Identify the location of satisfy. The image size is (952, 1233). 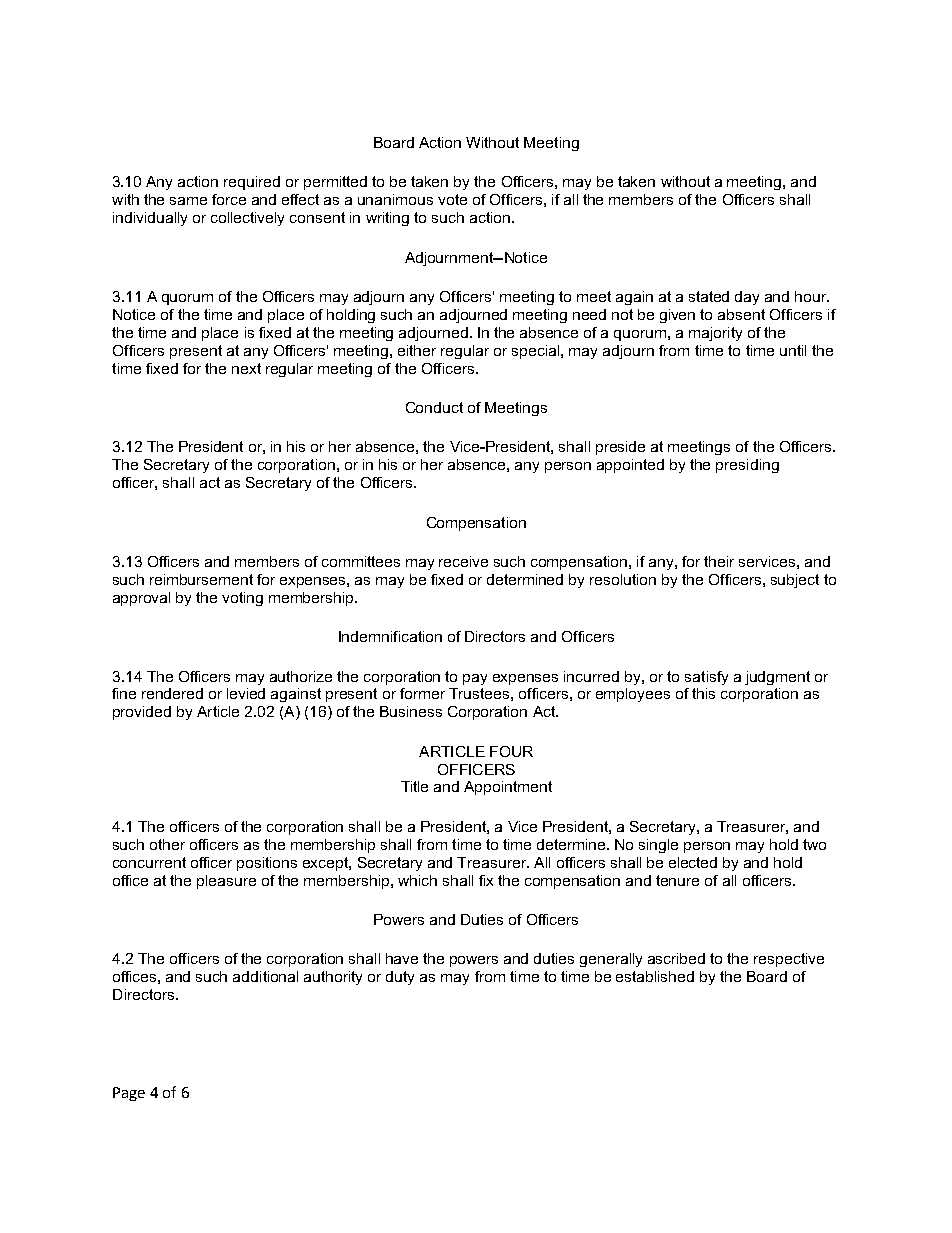
(706, 678).
